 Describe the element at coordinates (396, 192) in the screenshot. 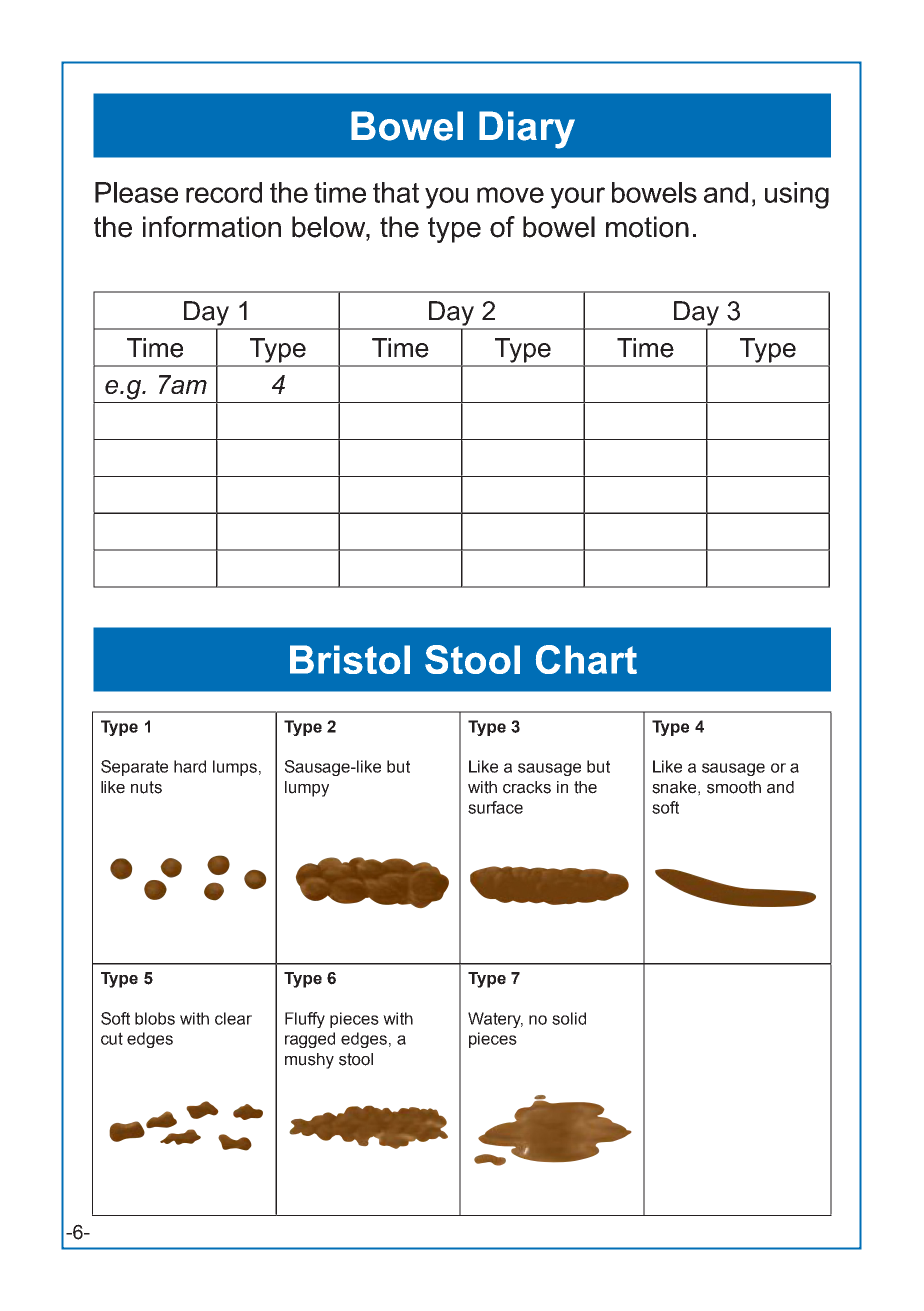

I see `that` at that location.
